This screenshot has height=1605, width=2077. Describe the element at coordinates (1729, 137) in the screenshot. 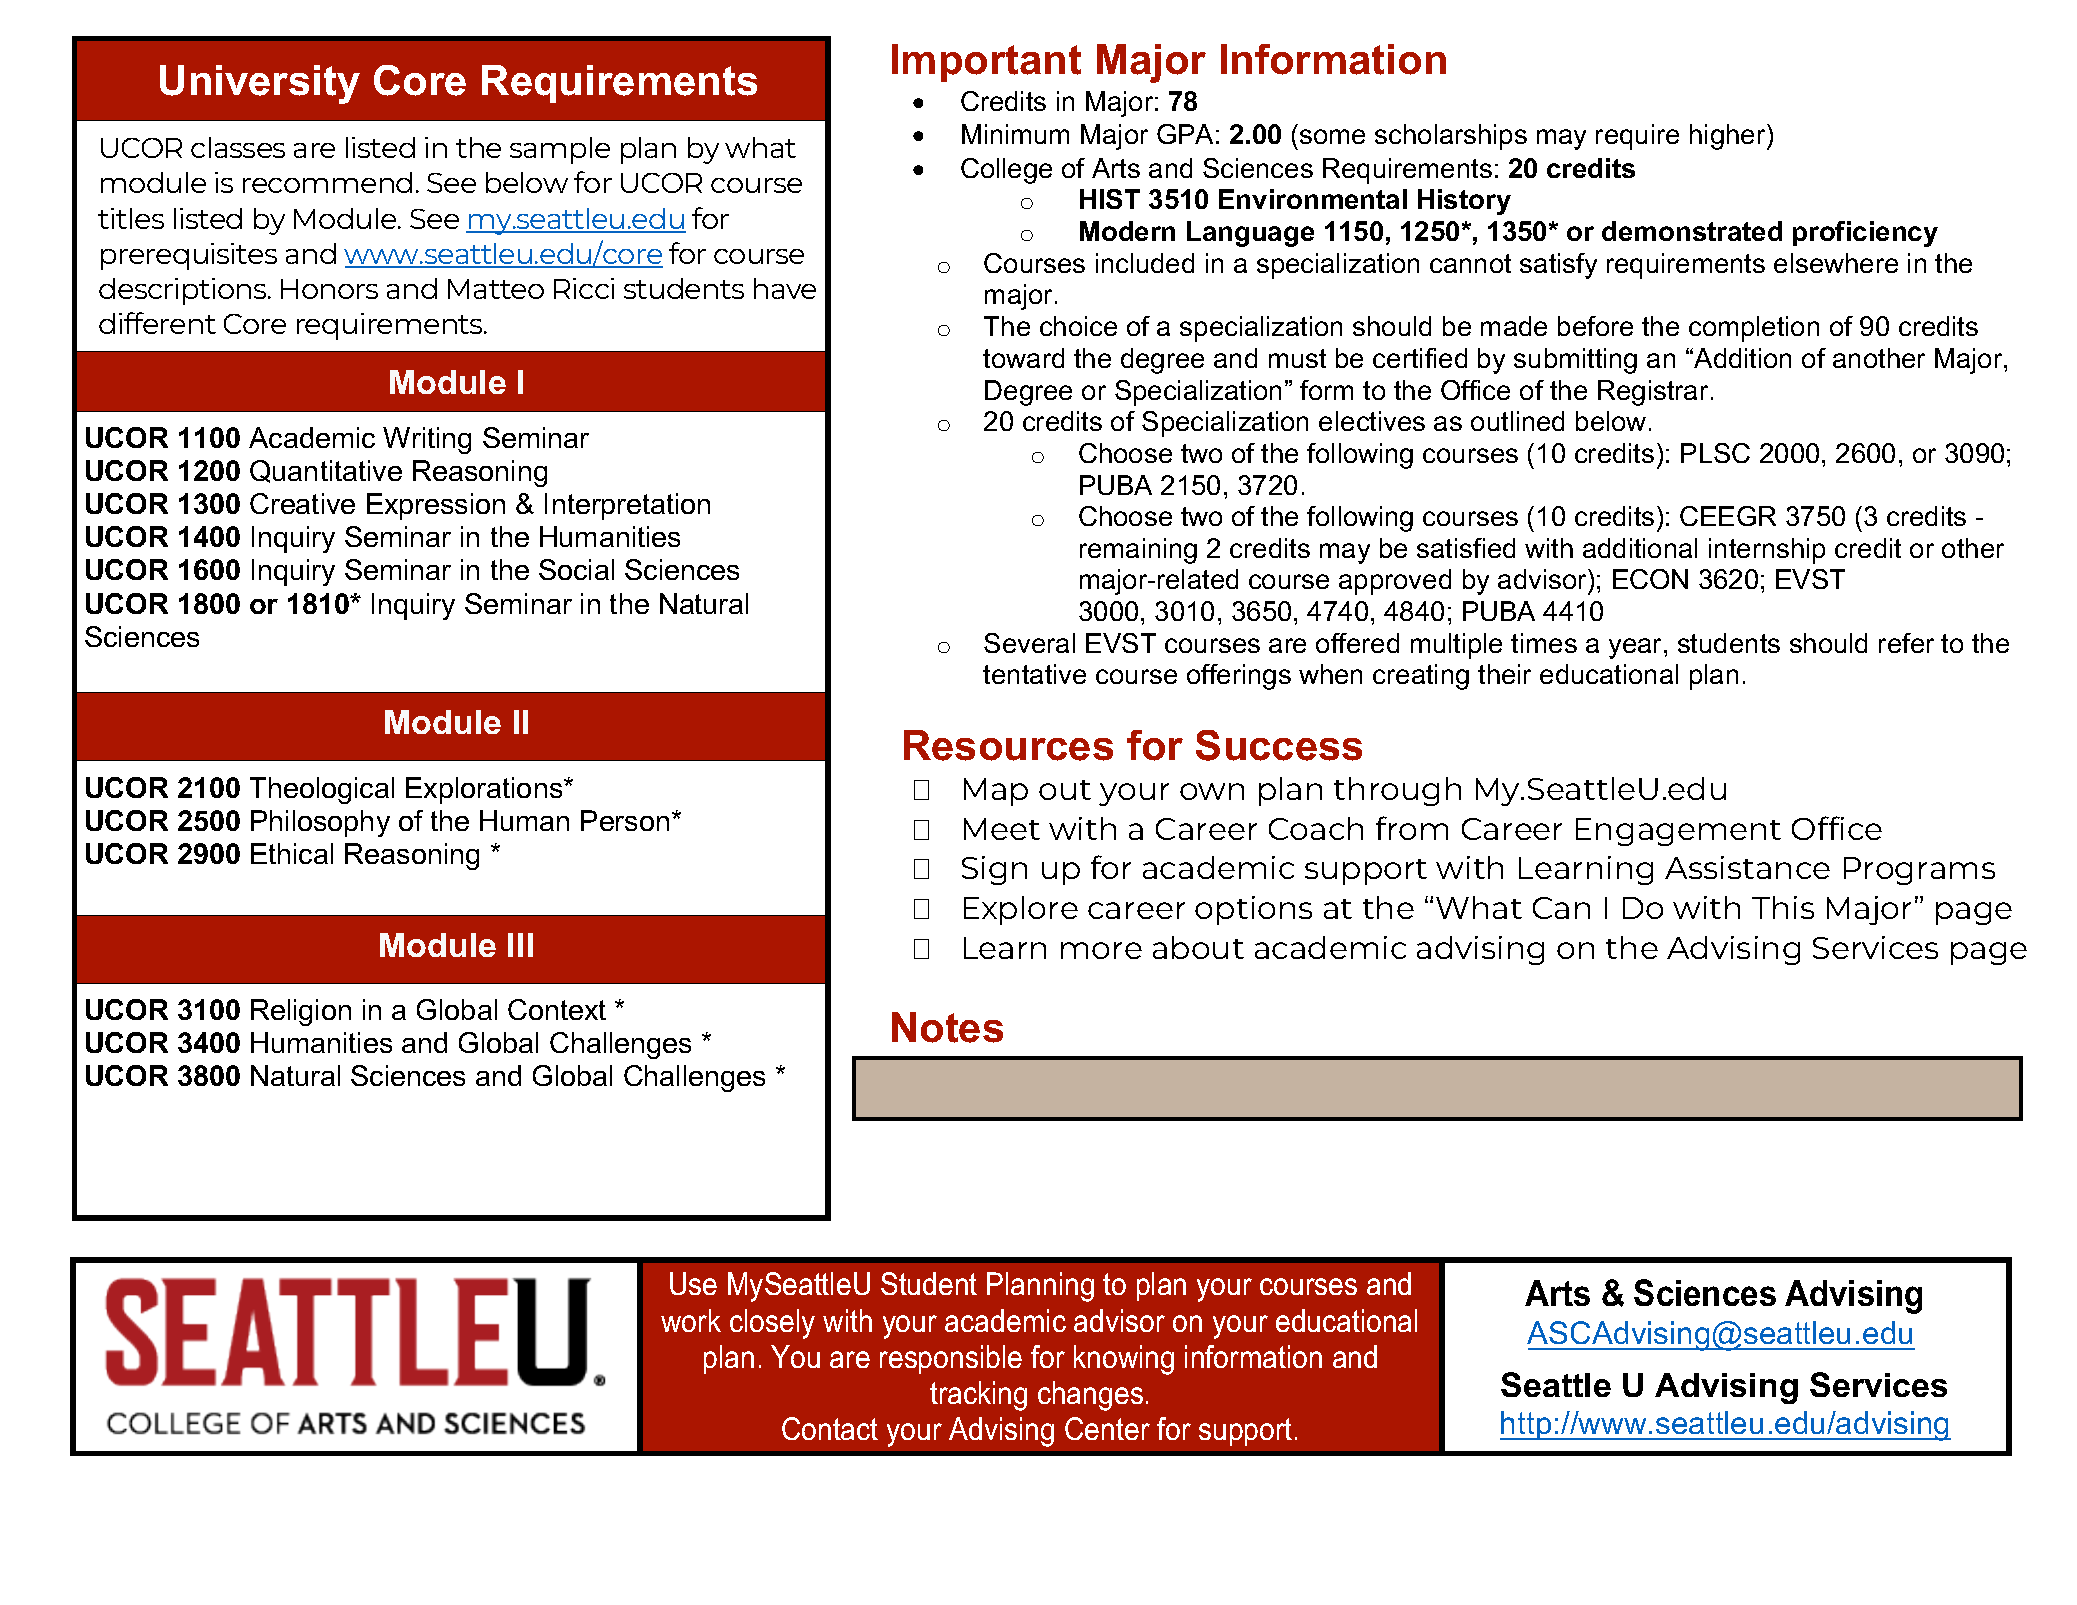

I see `higher` at that location.
